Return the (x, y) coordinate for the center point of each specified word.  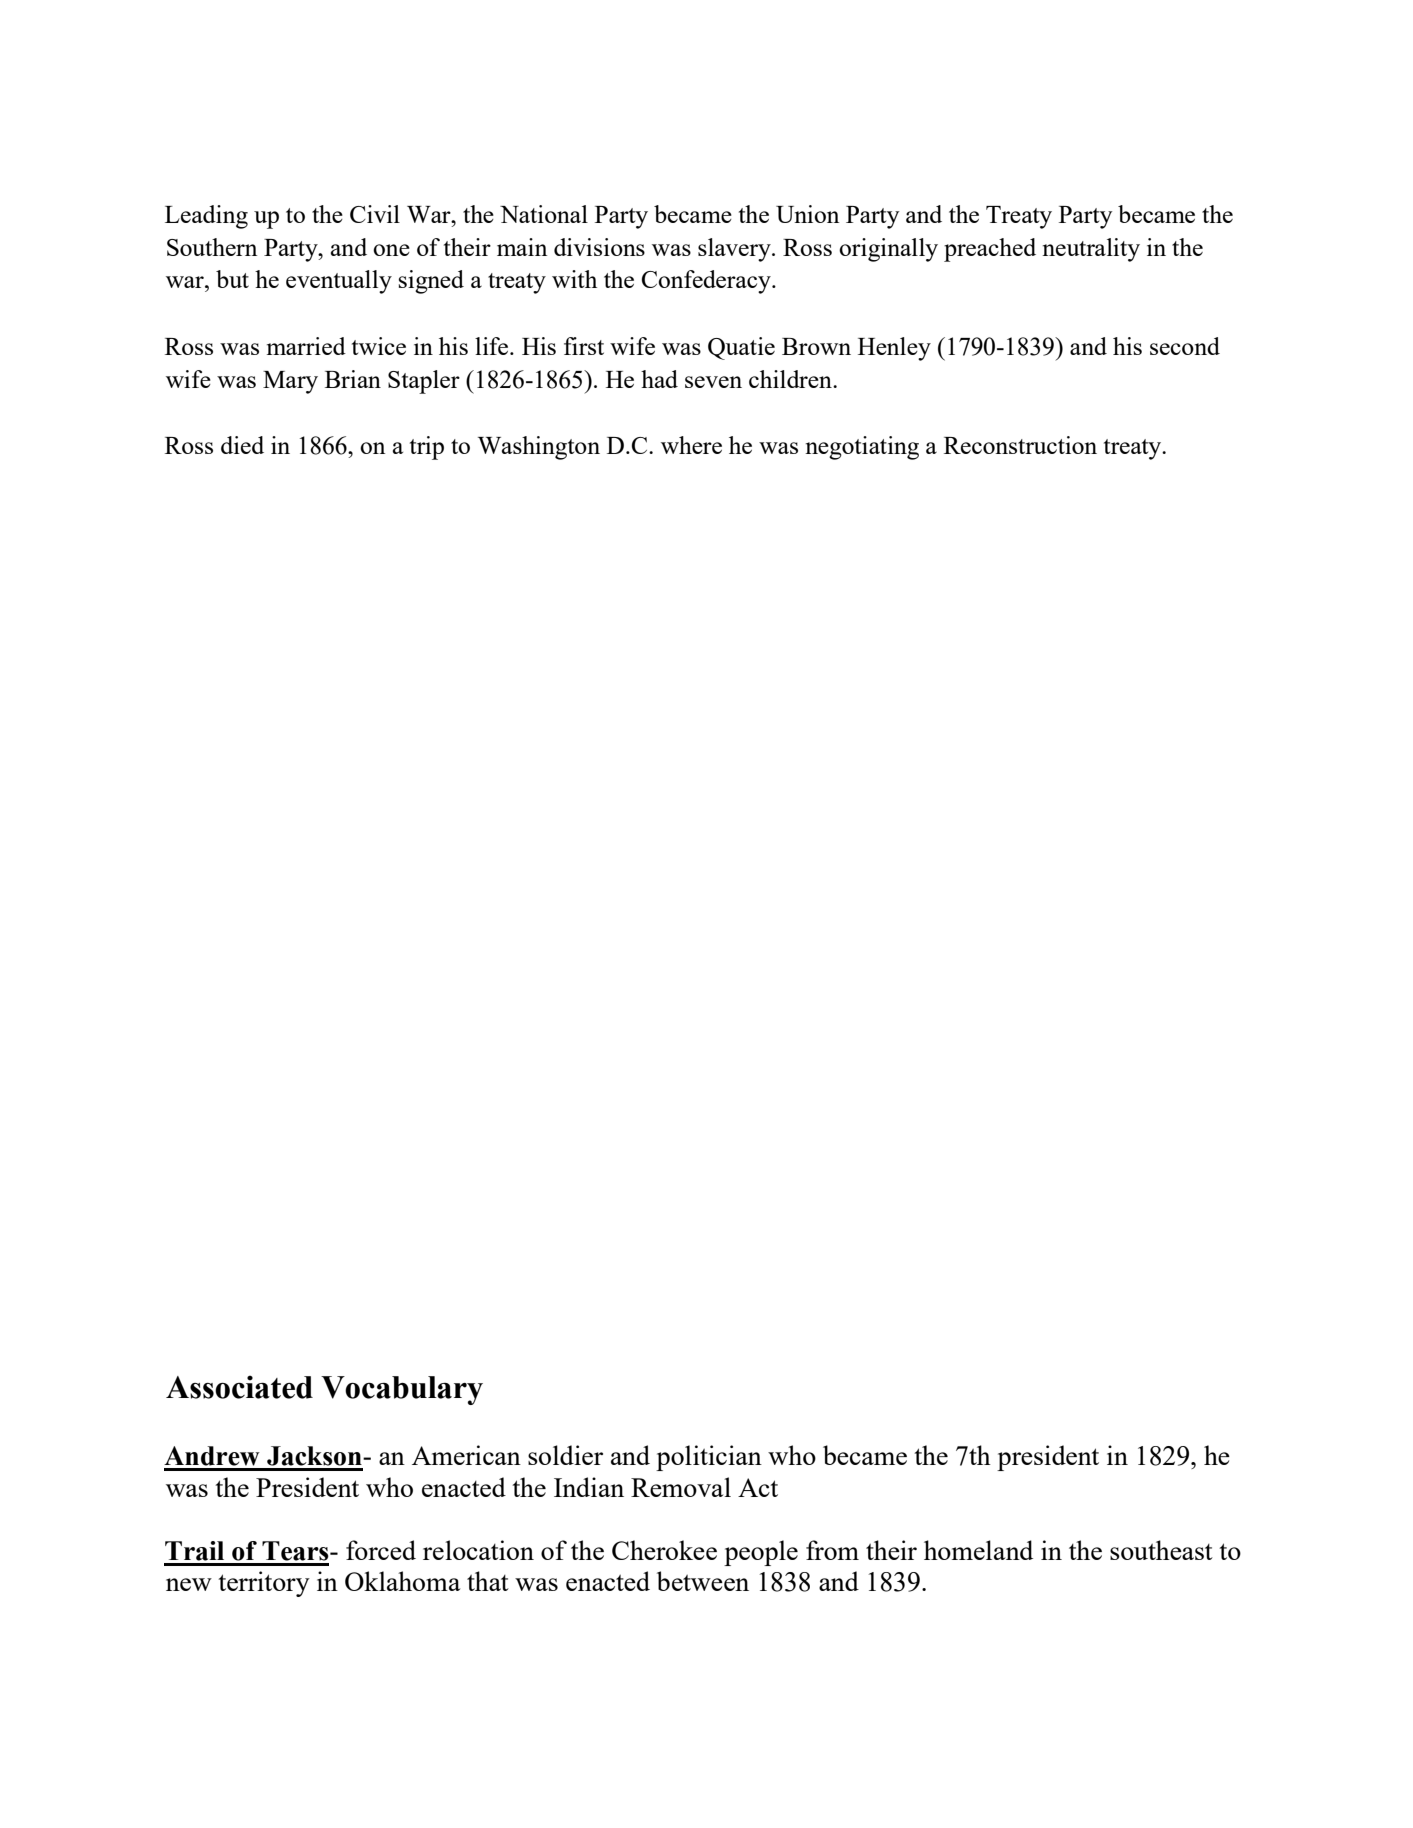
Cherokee (664, 1550)
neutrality (1091, 250)
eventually (339, 282)
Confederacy (707, 282)
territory (264, 1584)
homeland (978, 1550)
